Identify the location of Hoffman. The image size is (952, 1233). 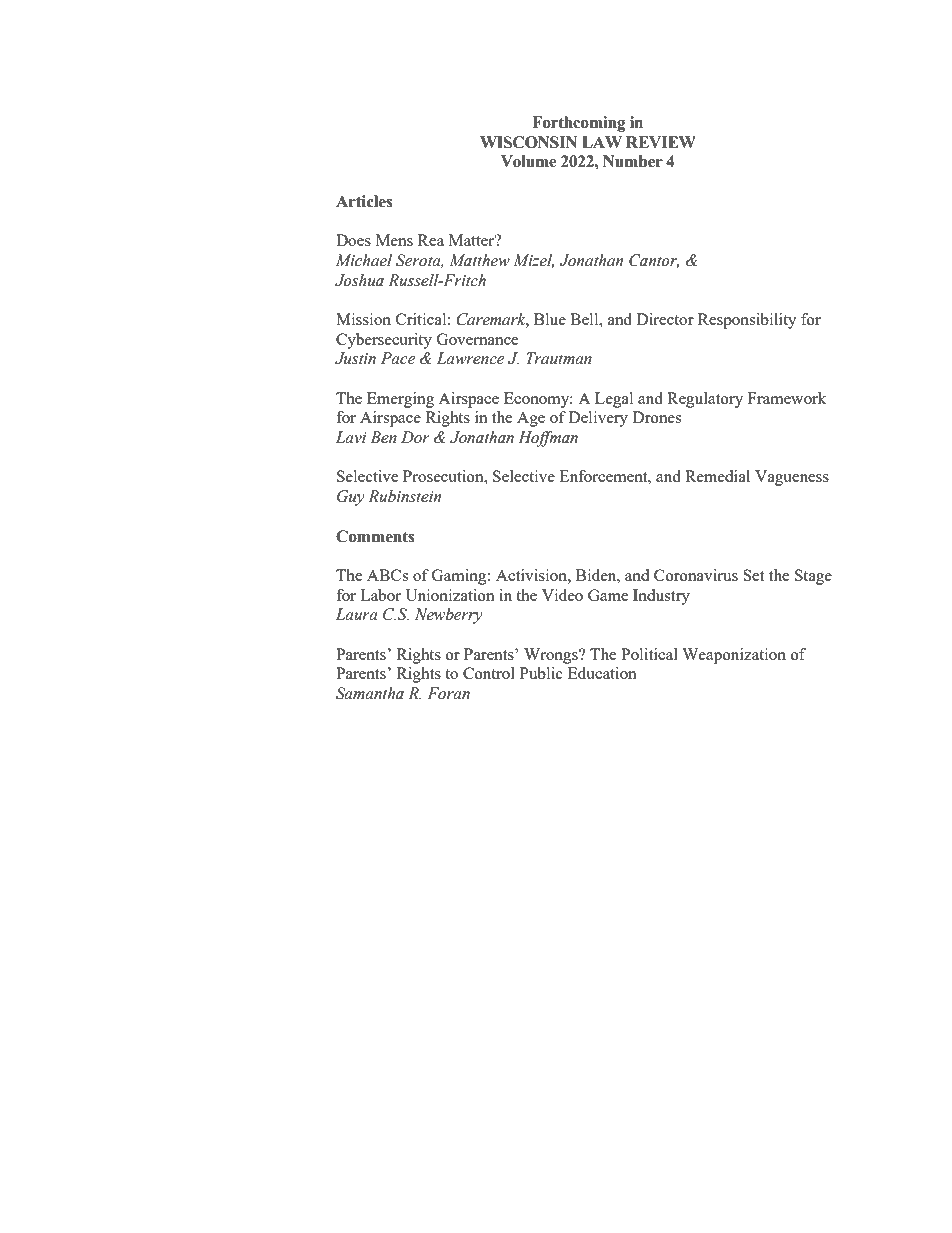
(548, 439).
